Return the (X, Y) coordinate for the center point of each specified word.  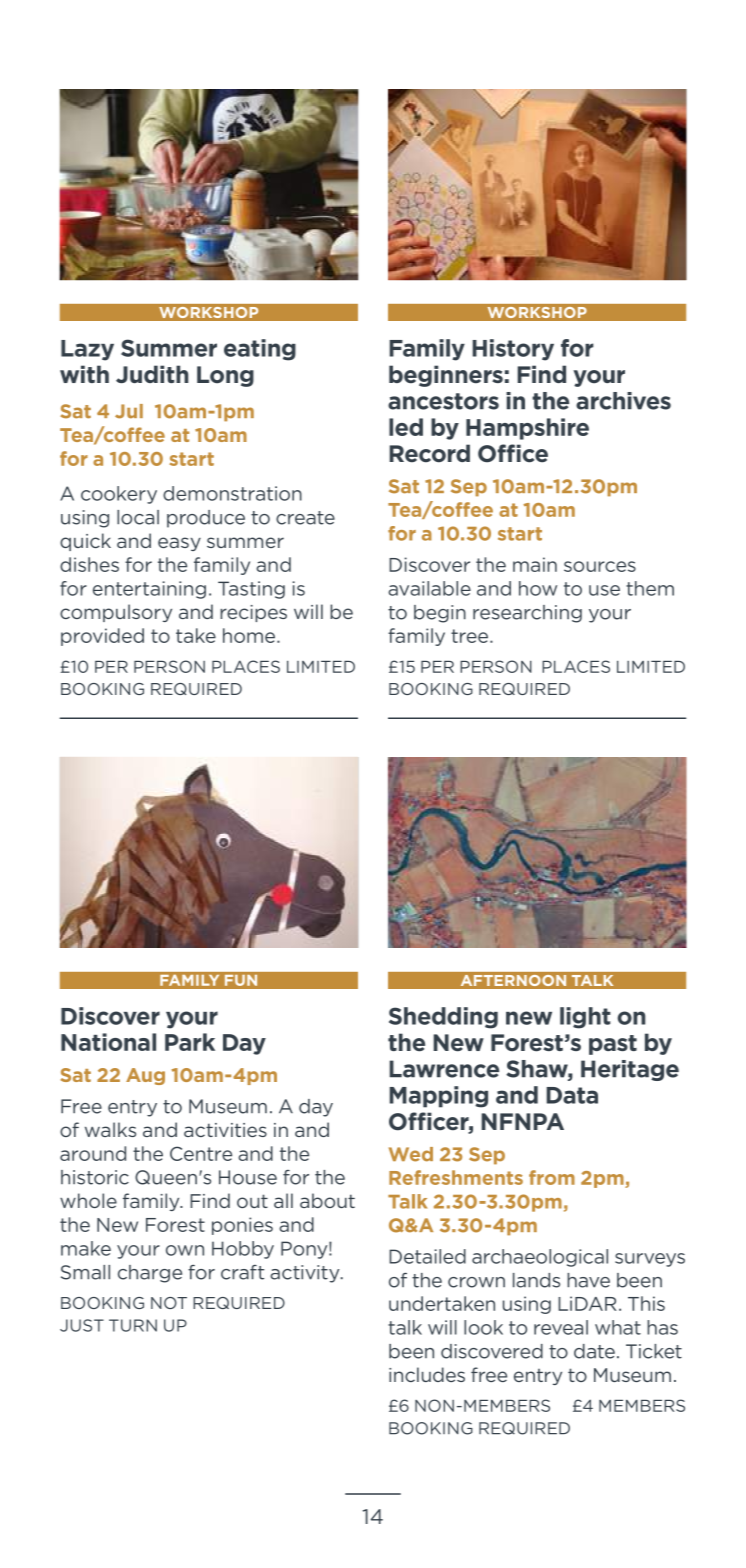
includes (427, 1374)
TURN (133, 1325)
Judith (152, 374)
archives (623, 401)
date (594, 1351)
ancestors (443, 401)
